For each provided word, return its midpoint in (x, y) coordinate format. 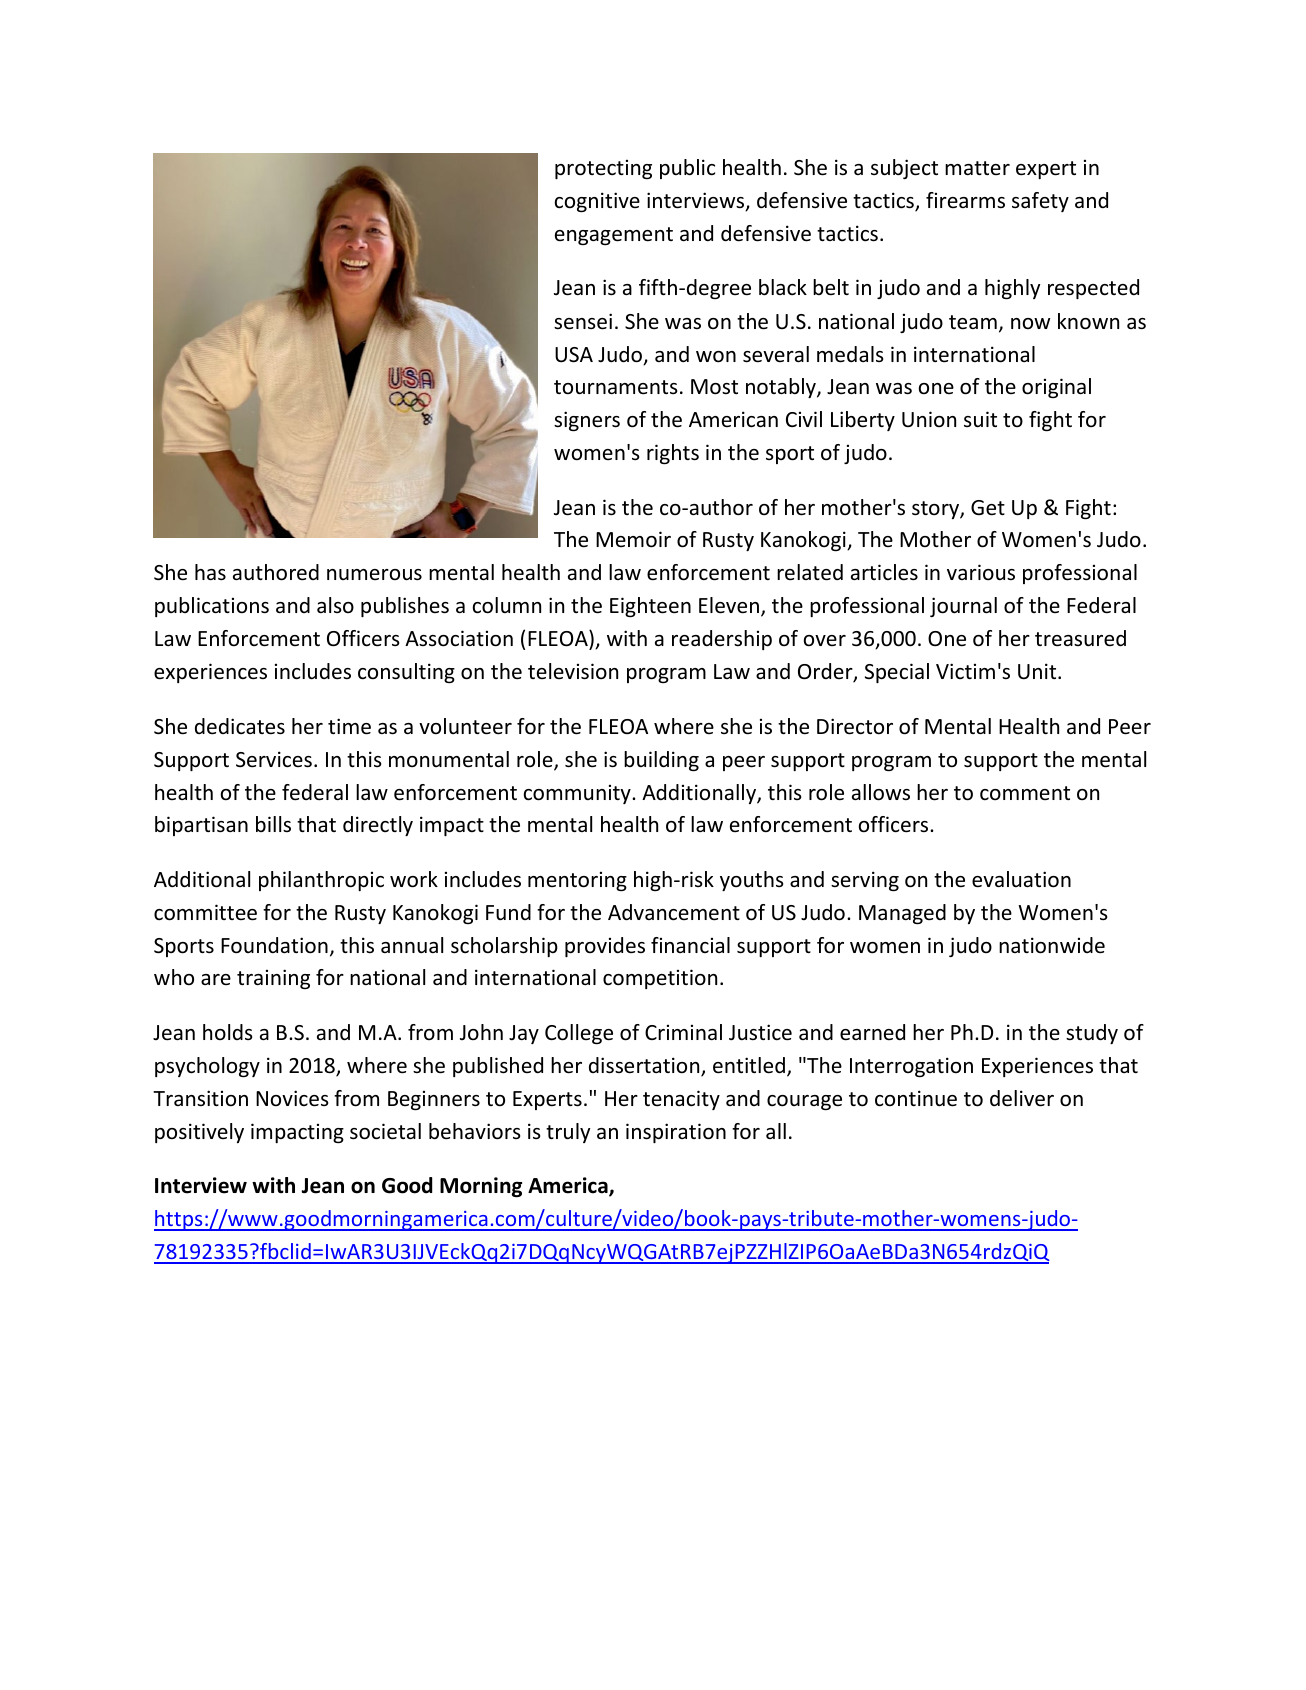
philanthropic (321, 881)
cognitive (597, 202)
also (335, 605)
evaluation (1021, 879)
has (210, 572)
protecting (603, 169)
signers (587, 421)
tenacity (681, 1100)
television (573, 671)
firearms (965, 200)
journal (963, 607)
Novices (292, 1098)
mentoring (577, 881)
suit (980, 419)
